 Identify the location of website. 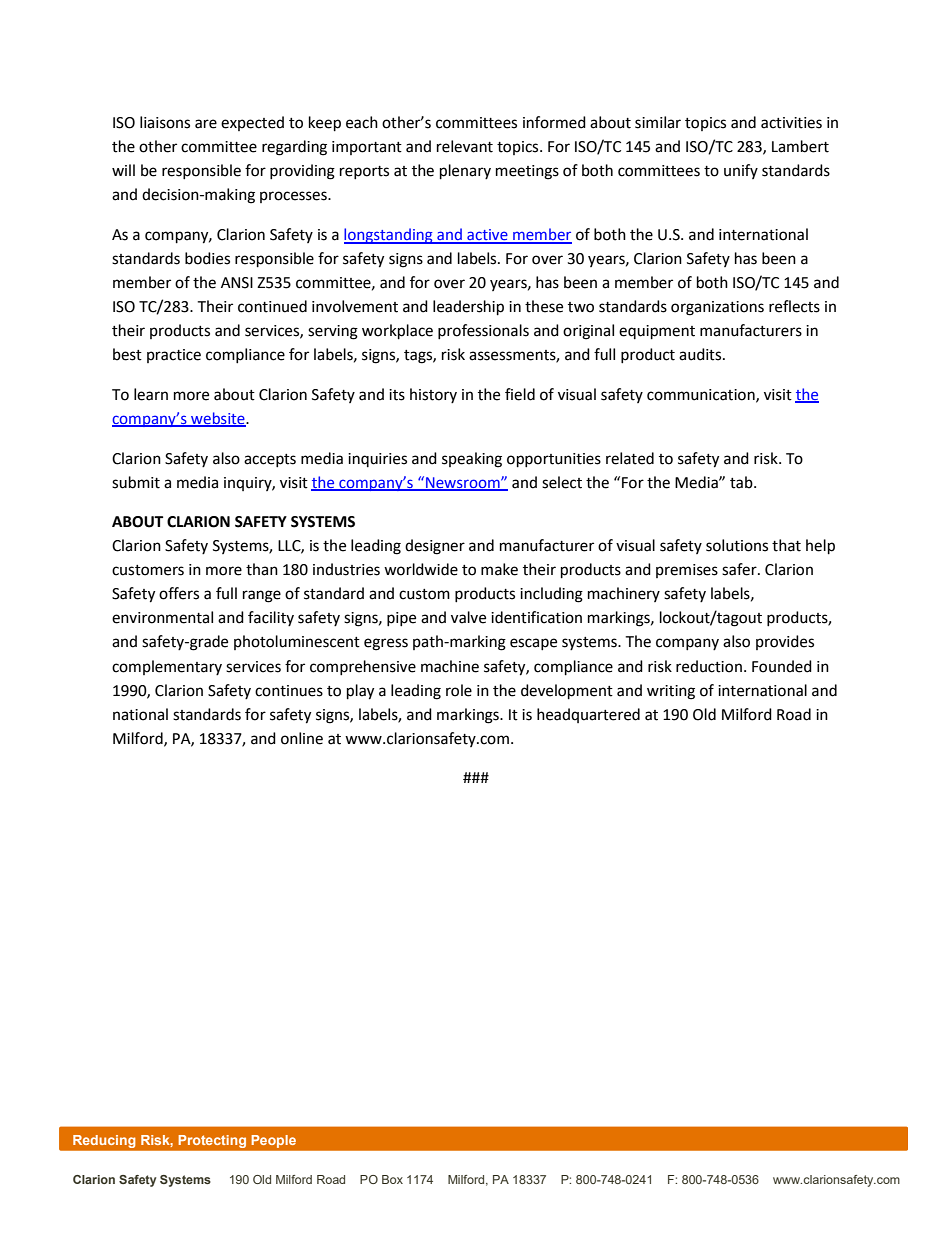
(218, 419).
